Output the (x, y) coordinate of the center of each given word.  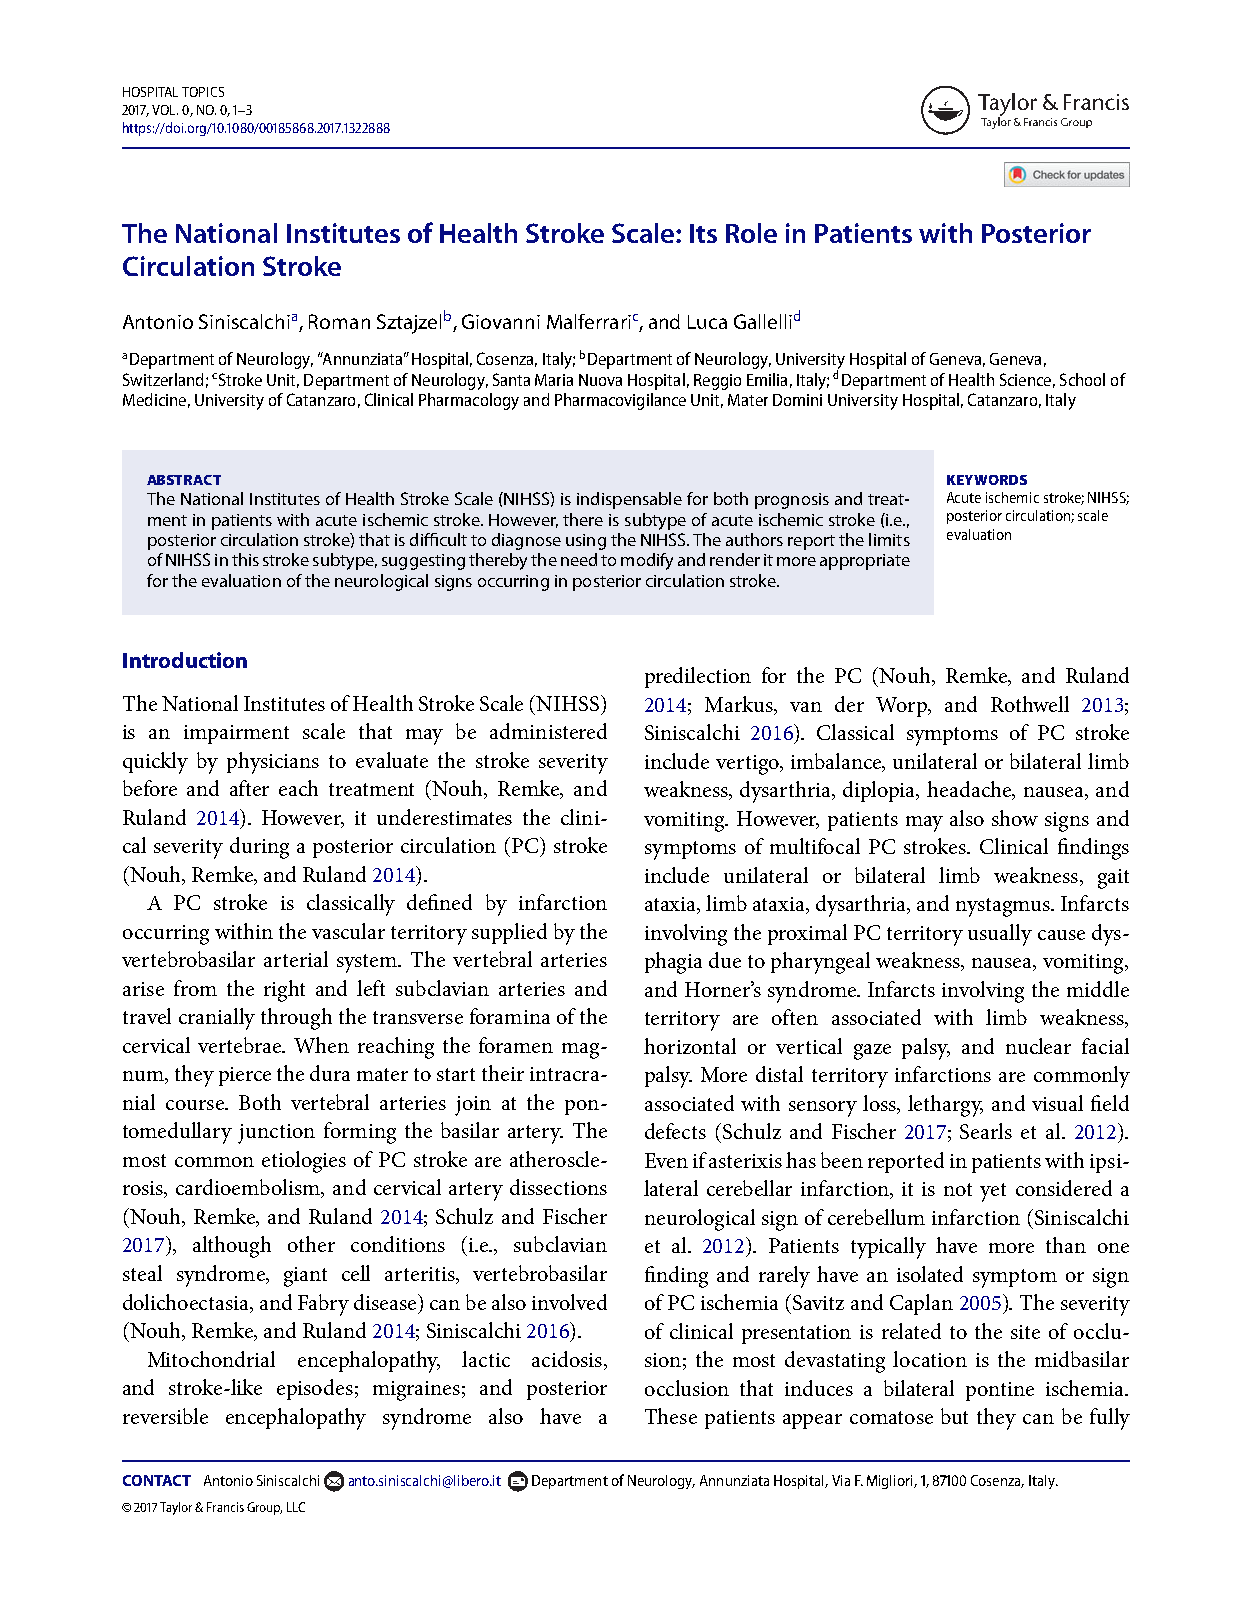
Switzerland (163, 379)
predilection (698, 677)
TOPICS (203, 92)
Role (751, 233)
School (1082, 379)
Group (264, 1508)
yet (993, 1192)
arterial (296, 959)
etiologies (304, 1162)
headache (970, 790)
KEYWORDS (987, 480)
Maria (554, 380)
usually (1000, 935)
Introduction (185, 660)
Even (666, 1160)
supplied (509, 933)
